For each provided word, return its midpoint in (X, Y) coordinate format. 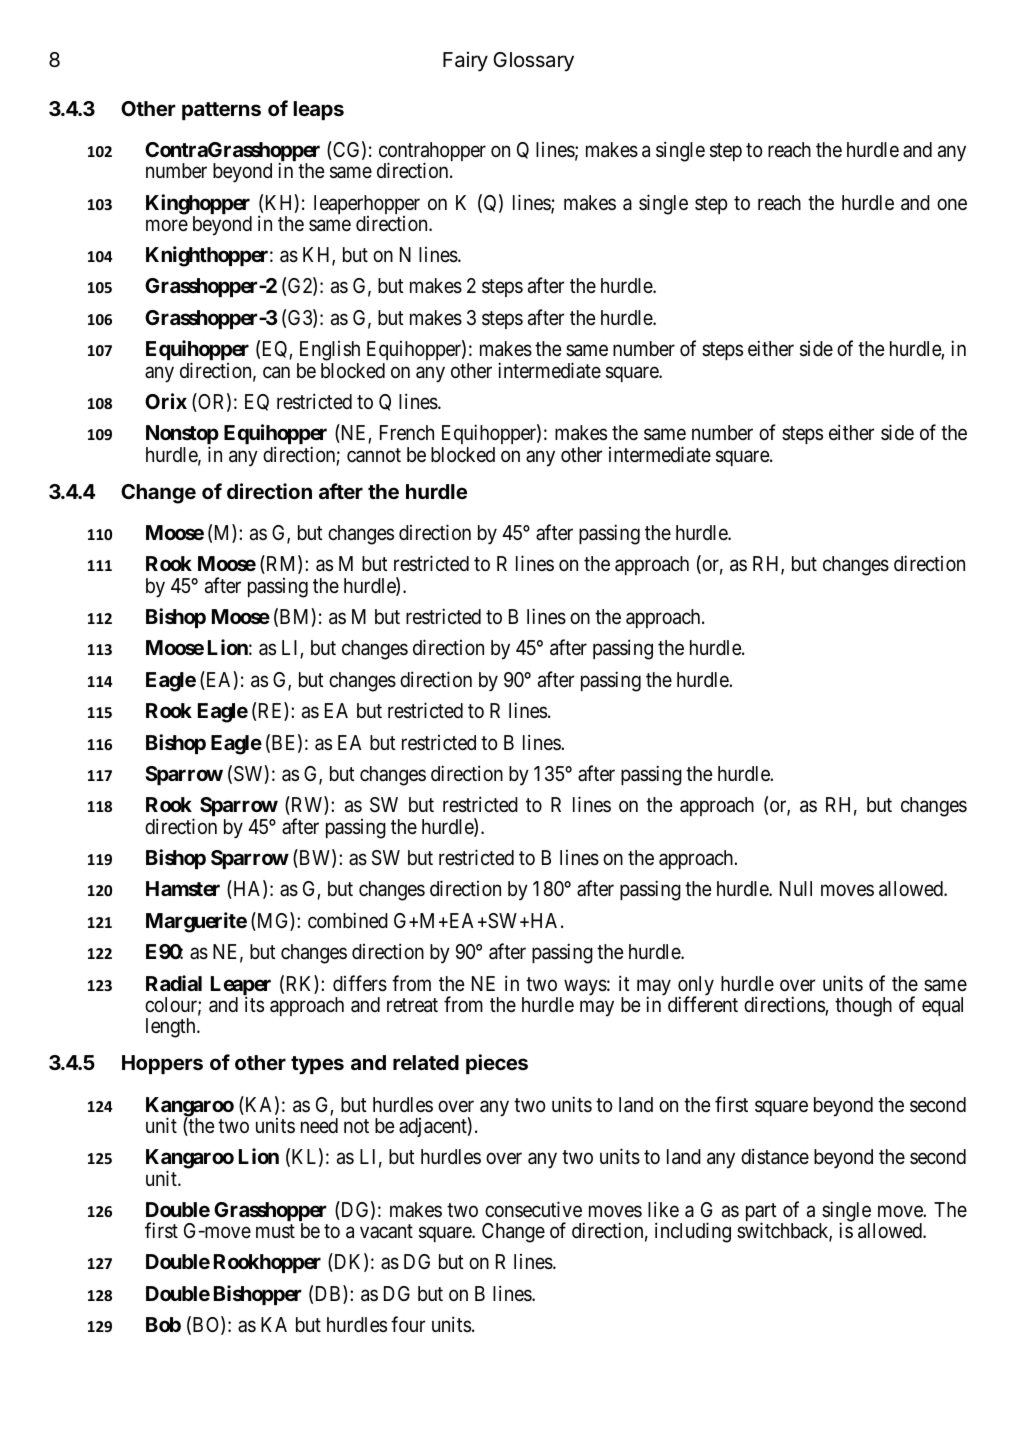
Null (796, 888)
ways (585, 987)
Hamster (183, 888)
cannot (374, 455)
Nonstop (182, 436)
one (952, 204)
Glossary (533, 62)
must (275, 1231)
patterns (221, 111)
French (407, 432)
